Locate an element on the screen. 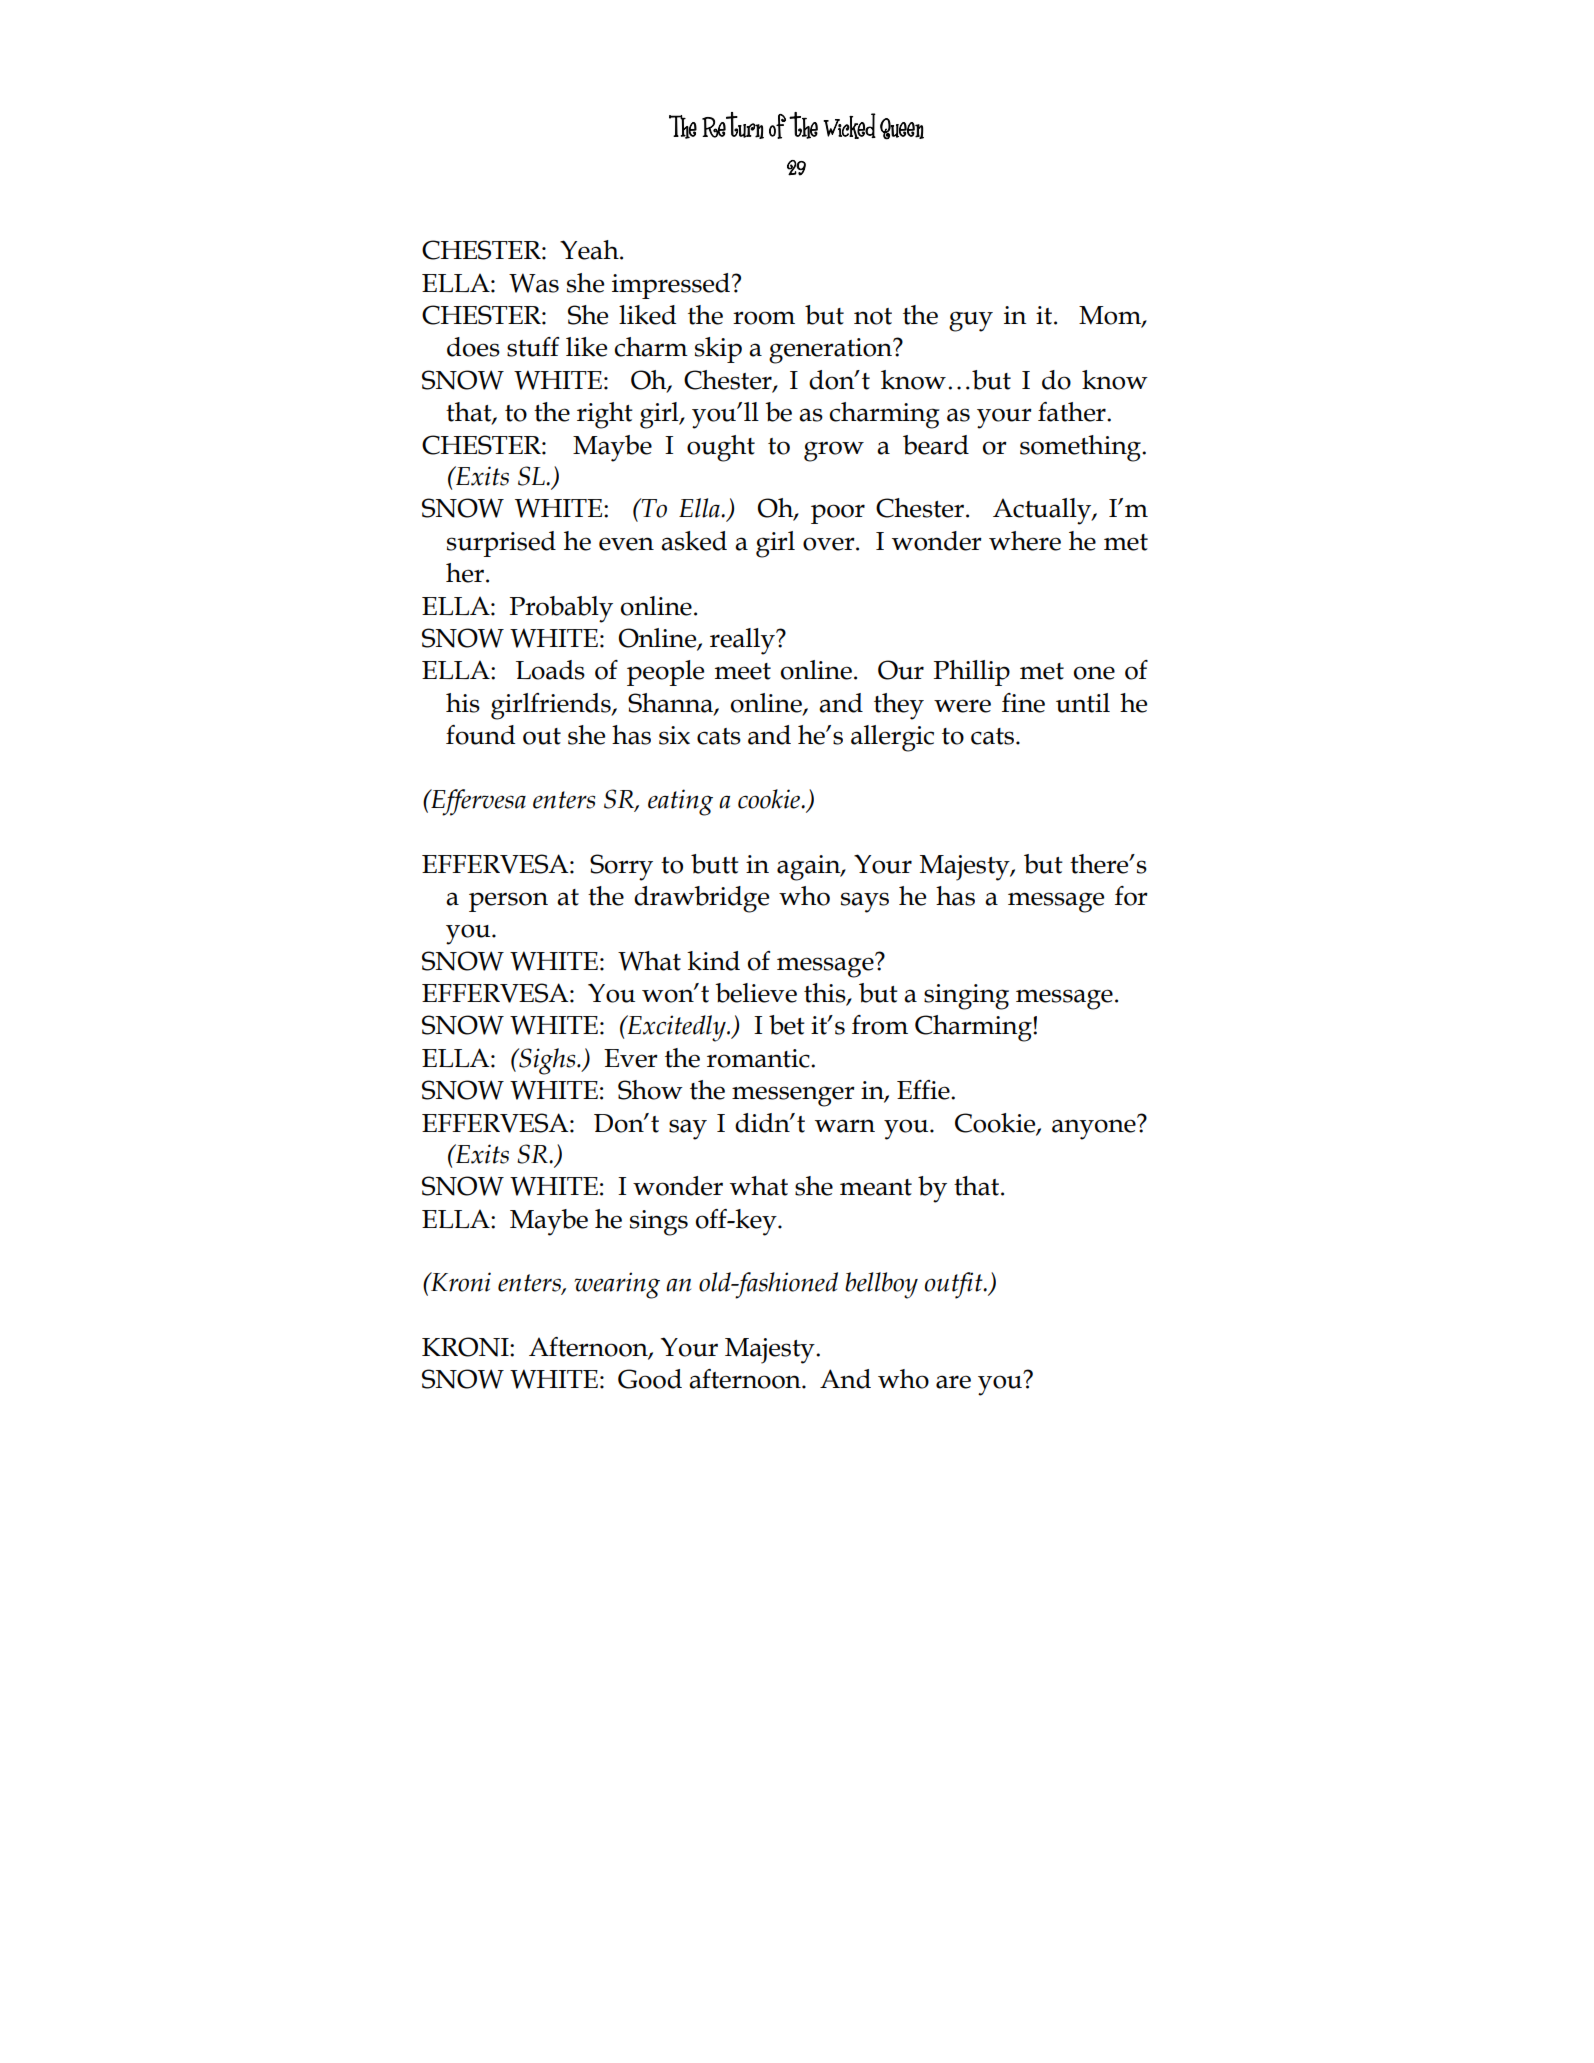 The width and height of the screenshot is (1594, 2063). Queen is located at coordinates (902, 129).
